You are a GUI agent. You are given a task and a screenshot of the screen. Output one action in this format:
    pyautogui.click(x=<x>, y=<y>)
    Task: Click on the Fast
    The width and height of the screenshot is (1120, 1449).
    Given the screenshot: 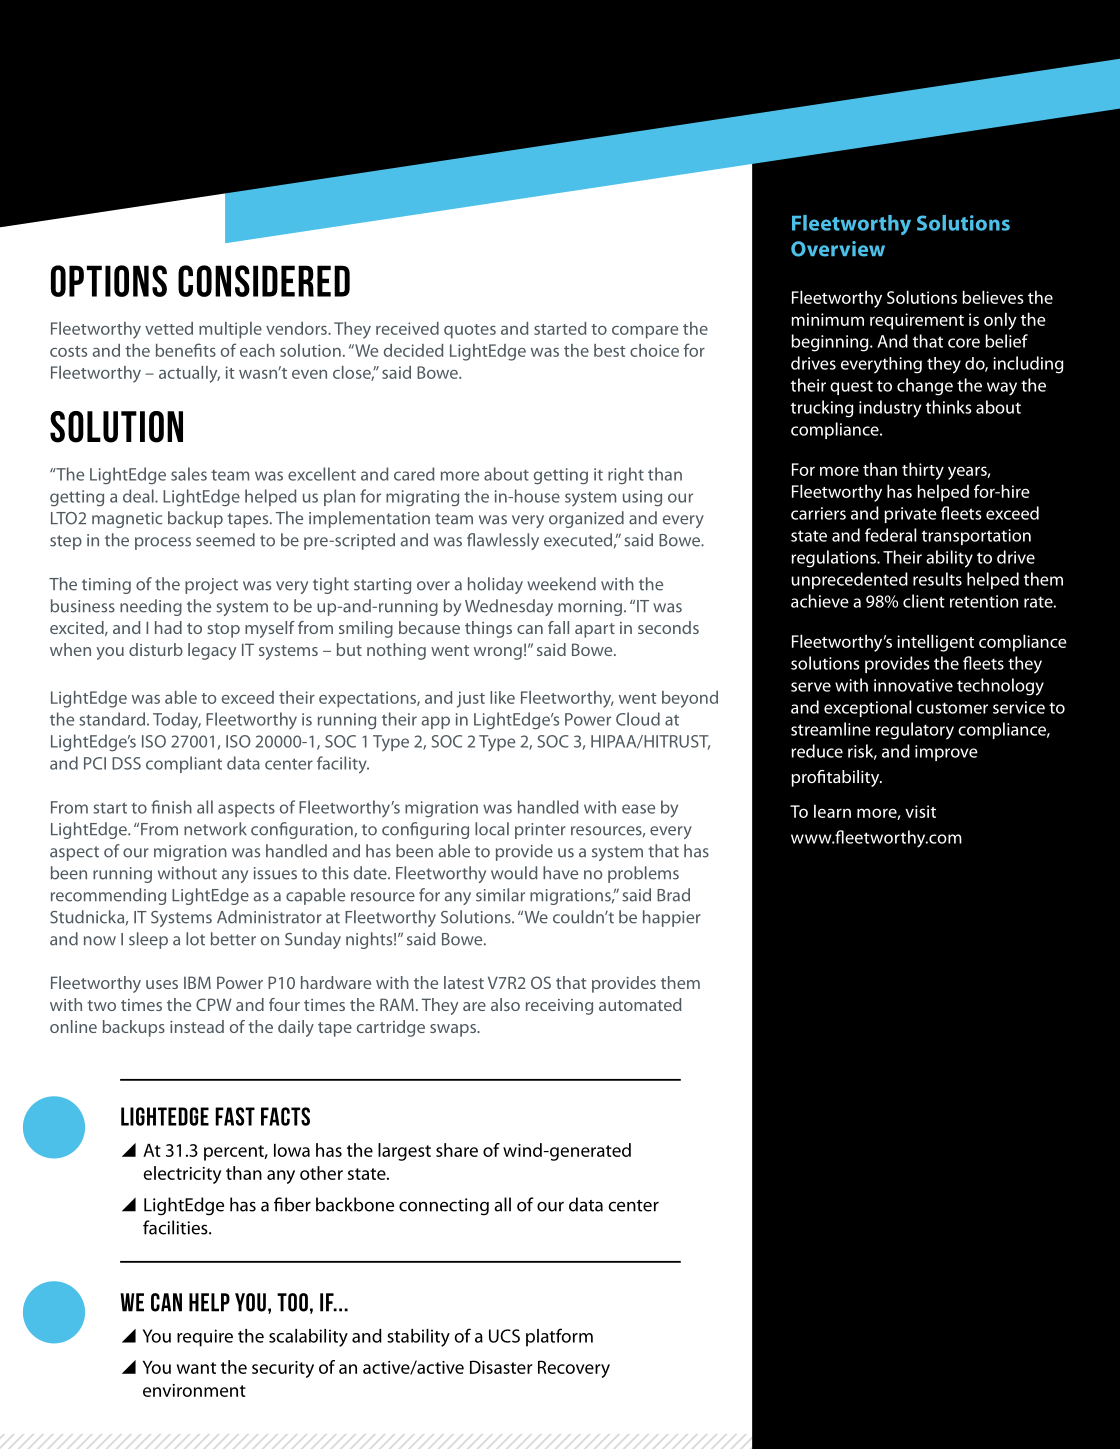 What is the action you would take?
    pyautogui.click(x=235, y=1116)
